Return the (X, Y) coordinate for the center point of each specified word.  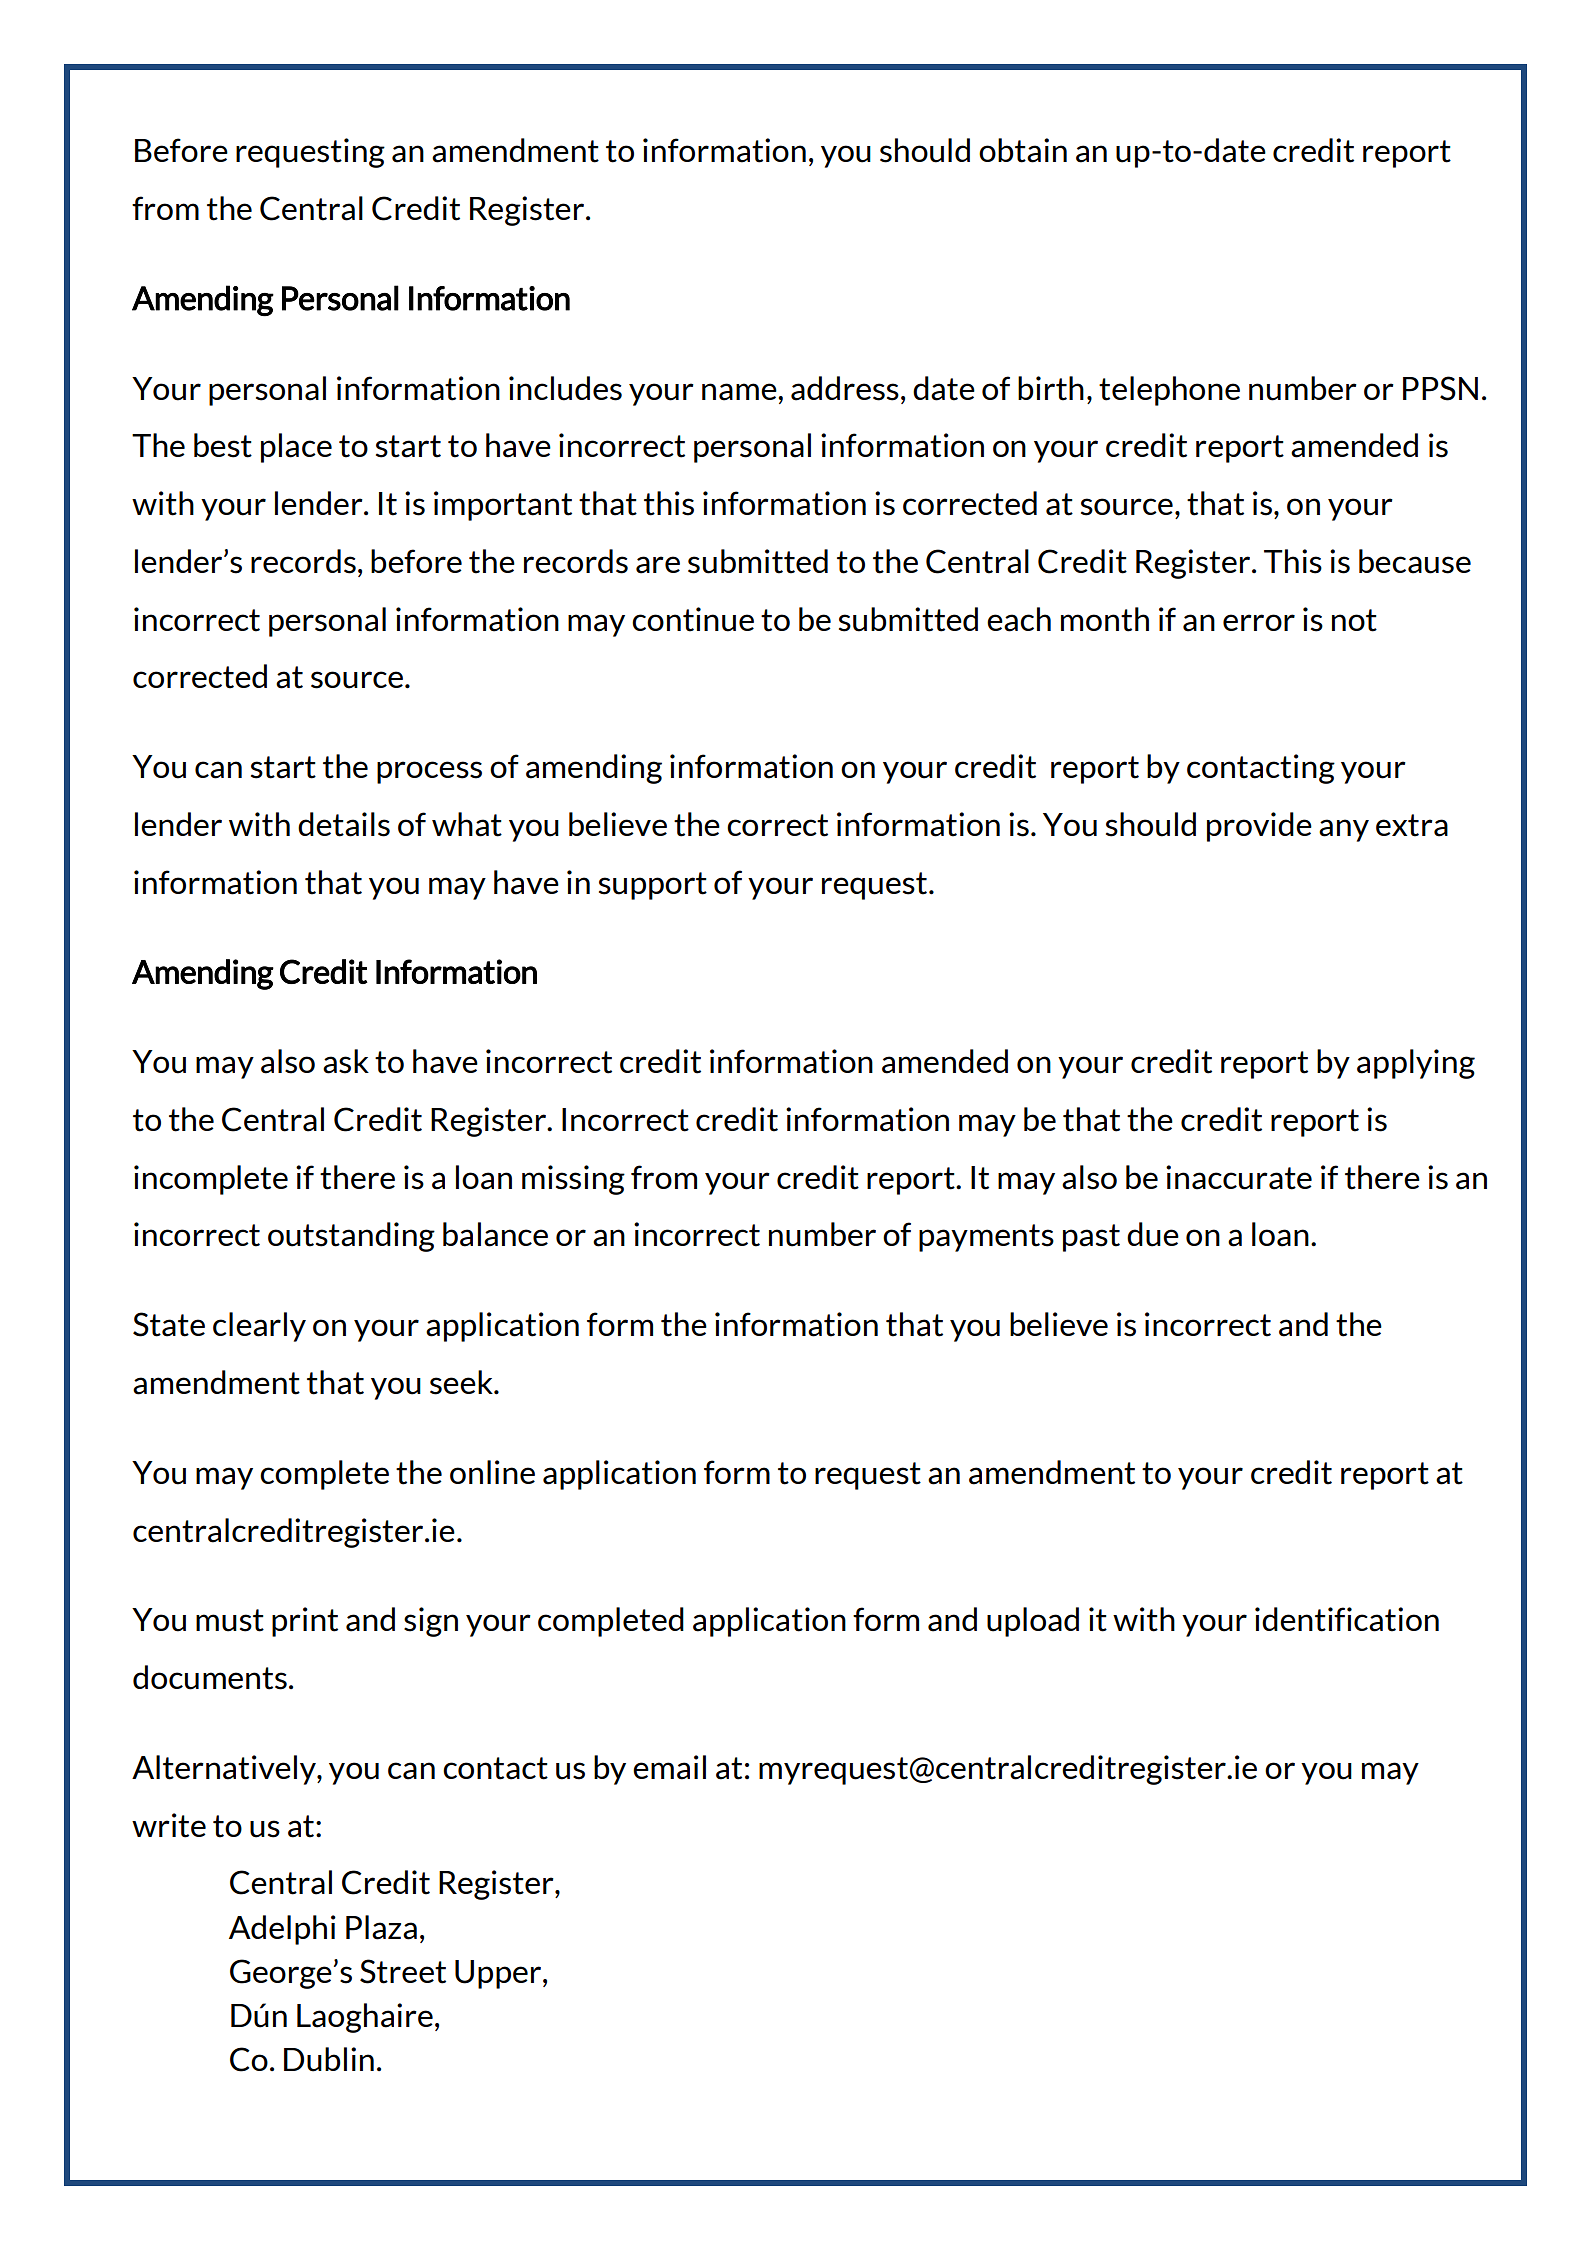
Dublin (329, 2059)
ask (346, 1061)
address (845, 388)
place (296, 448)
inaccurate (1239, 1177)
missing (573, 1180)
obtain (1023, 150)
